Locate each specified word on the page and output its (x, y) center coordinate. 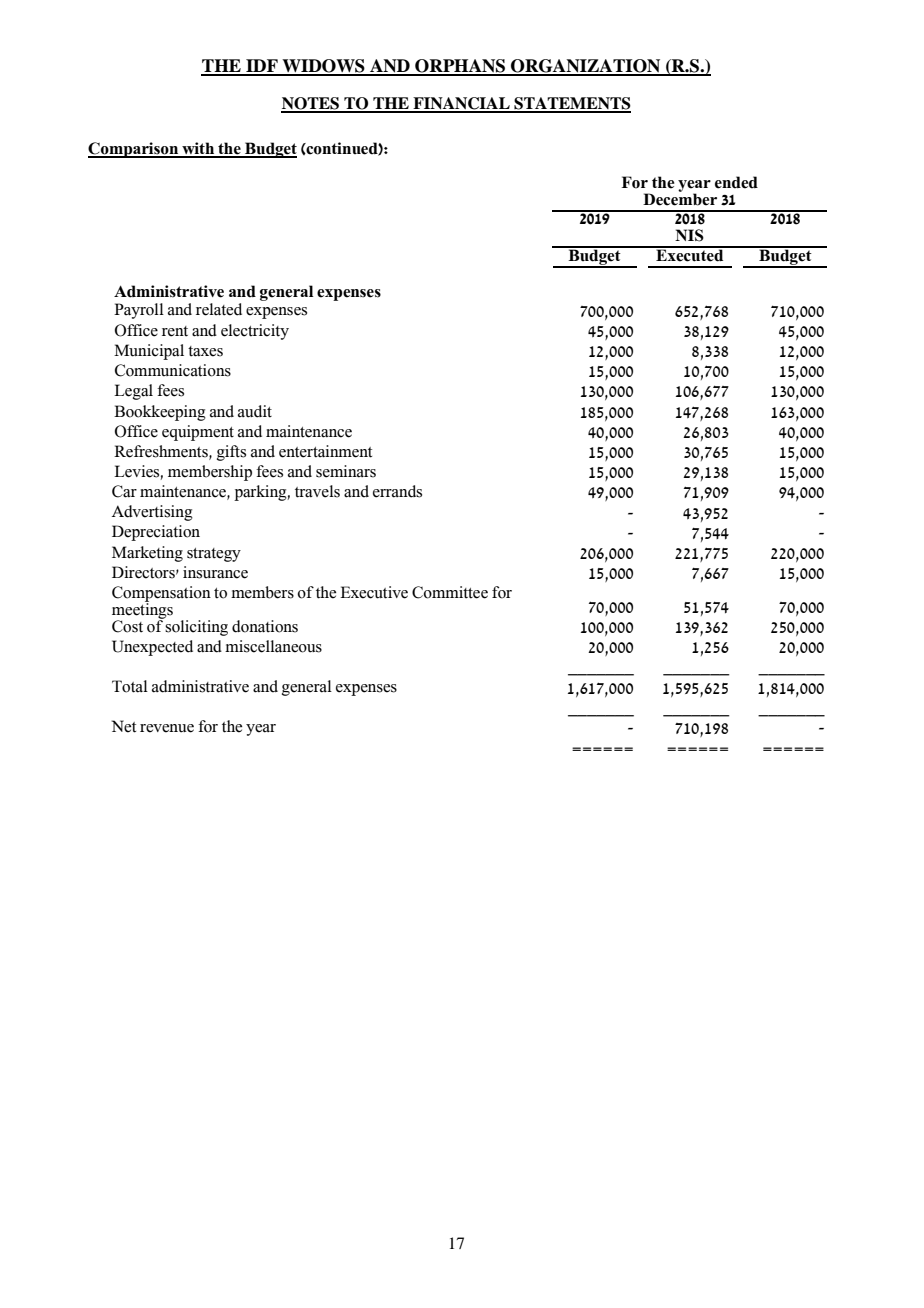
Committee (450, 592)
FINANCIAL (461, 104)
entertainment (325, 451)
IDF (262, 67)
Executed (690, 254)
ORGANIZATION (586, 67)
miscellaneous (273, 646)
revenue (167, 728)
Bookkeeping (160, 413)
